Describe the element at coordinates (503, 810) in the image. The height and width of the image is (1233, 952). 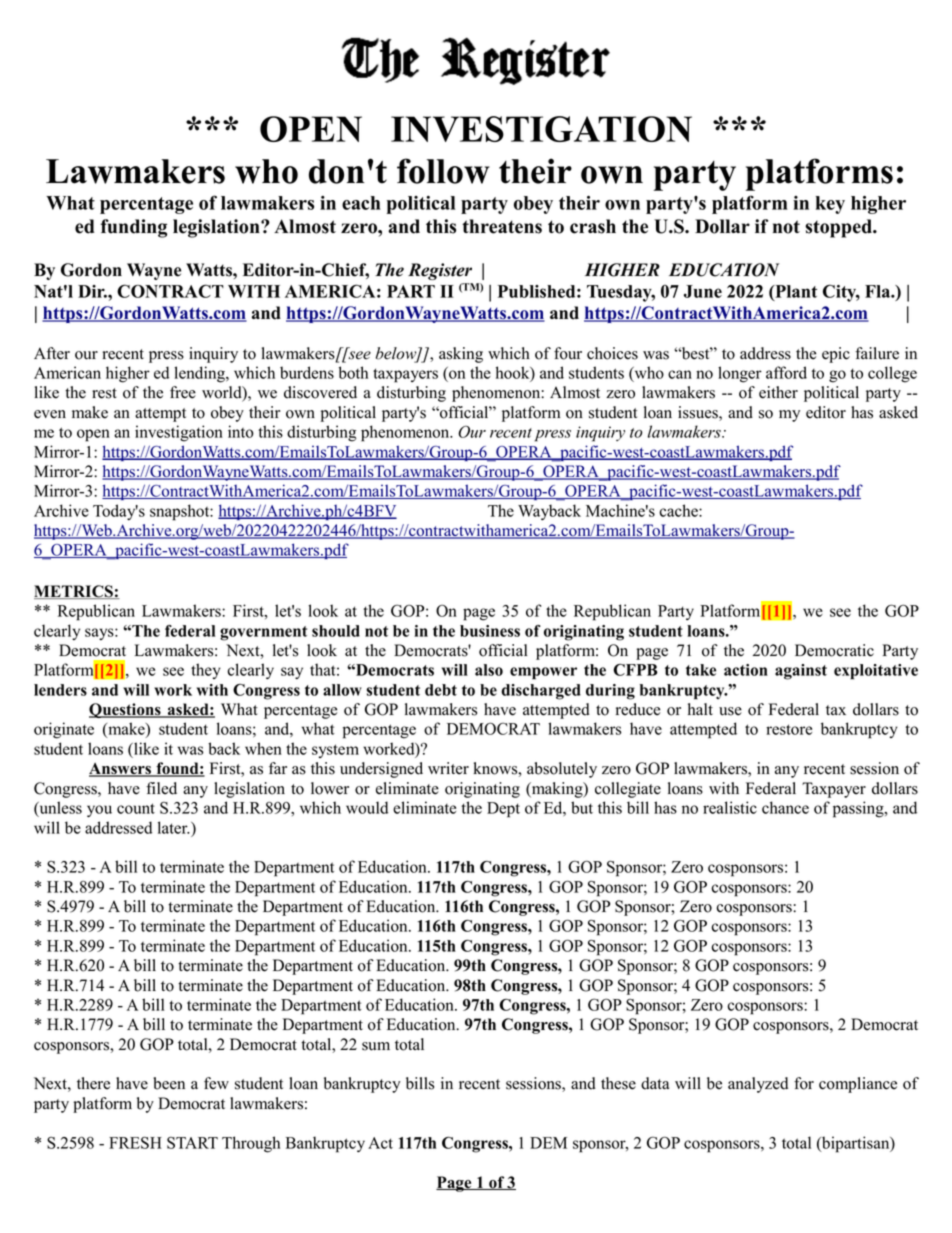
I see `Dept` at that location.
